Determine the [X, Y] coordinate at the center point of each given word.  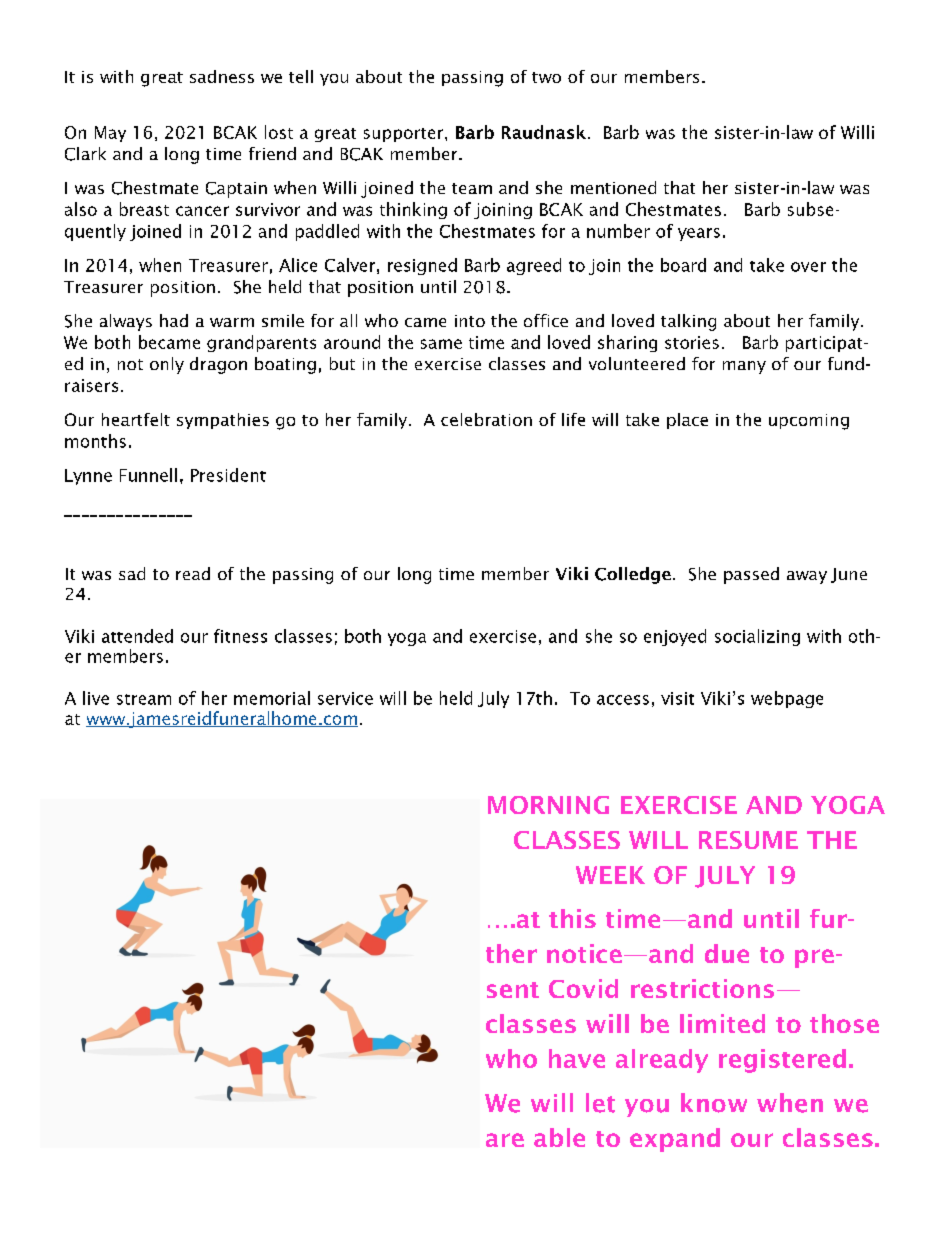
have [577, 1058]
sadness [222, 76]
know [714, 1103]
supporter [405, 135]
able [559, 1137]
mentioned [613, 187]
